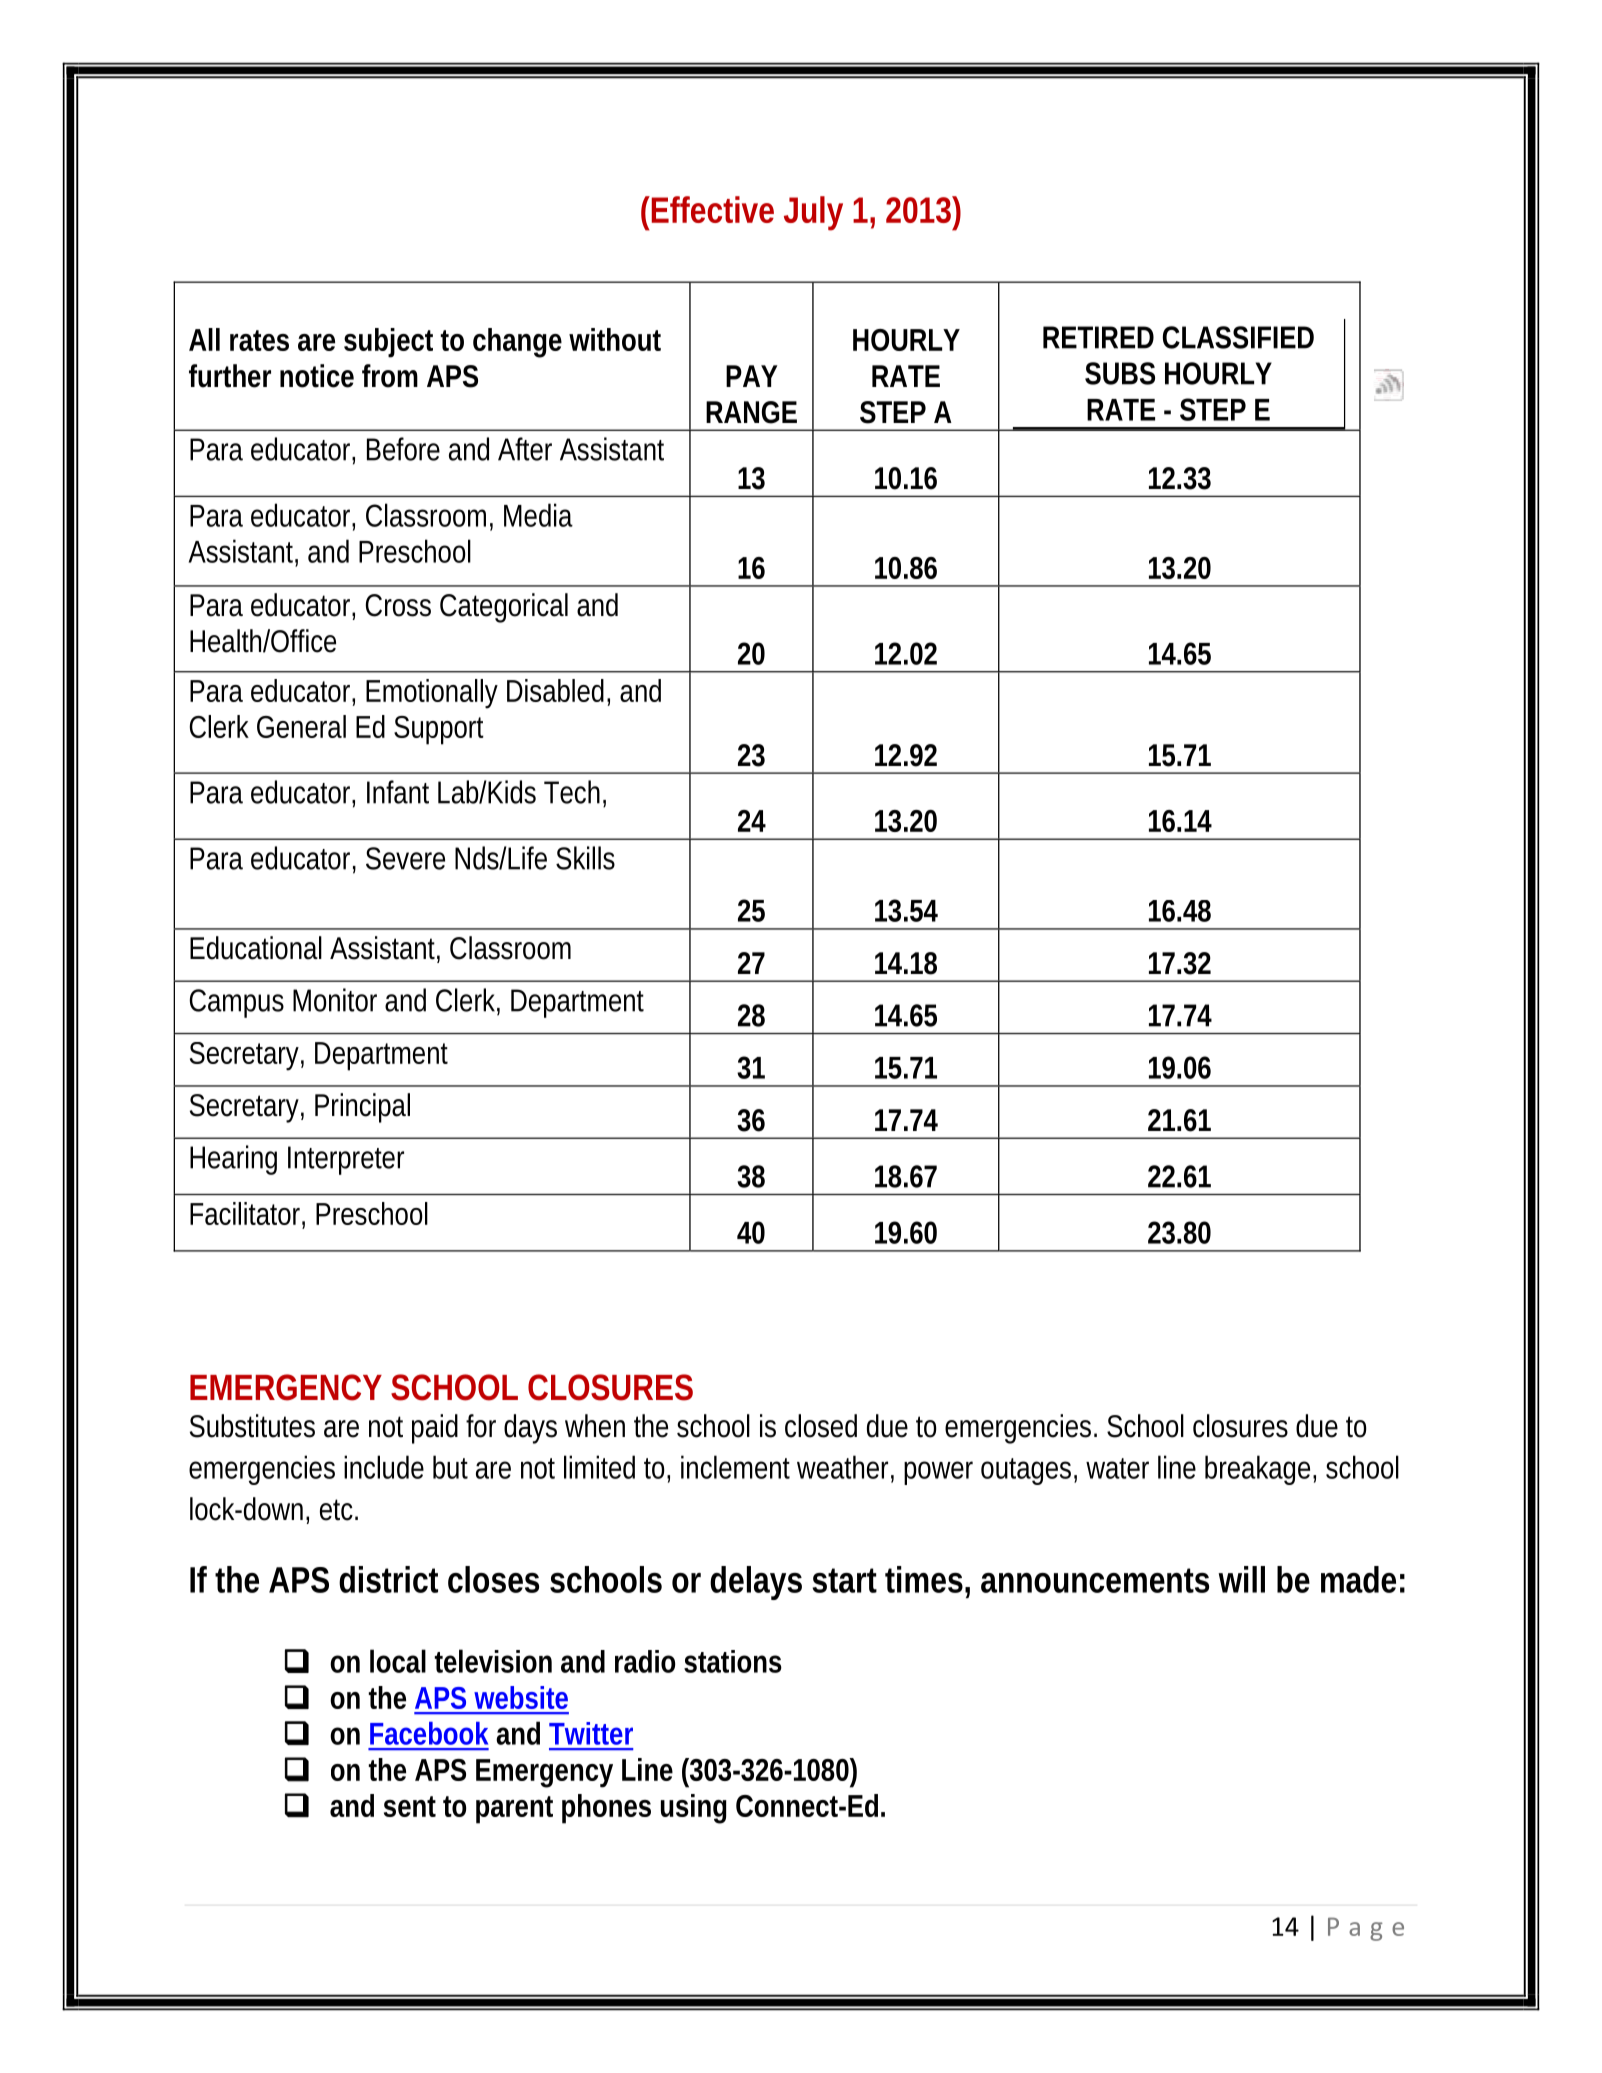 The image size is (1602, 2073). What do you see at coordinates (1117, 1468) in the screenshot?
I see `water` at bounding box center [1117, 1468].
